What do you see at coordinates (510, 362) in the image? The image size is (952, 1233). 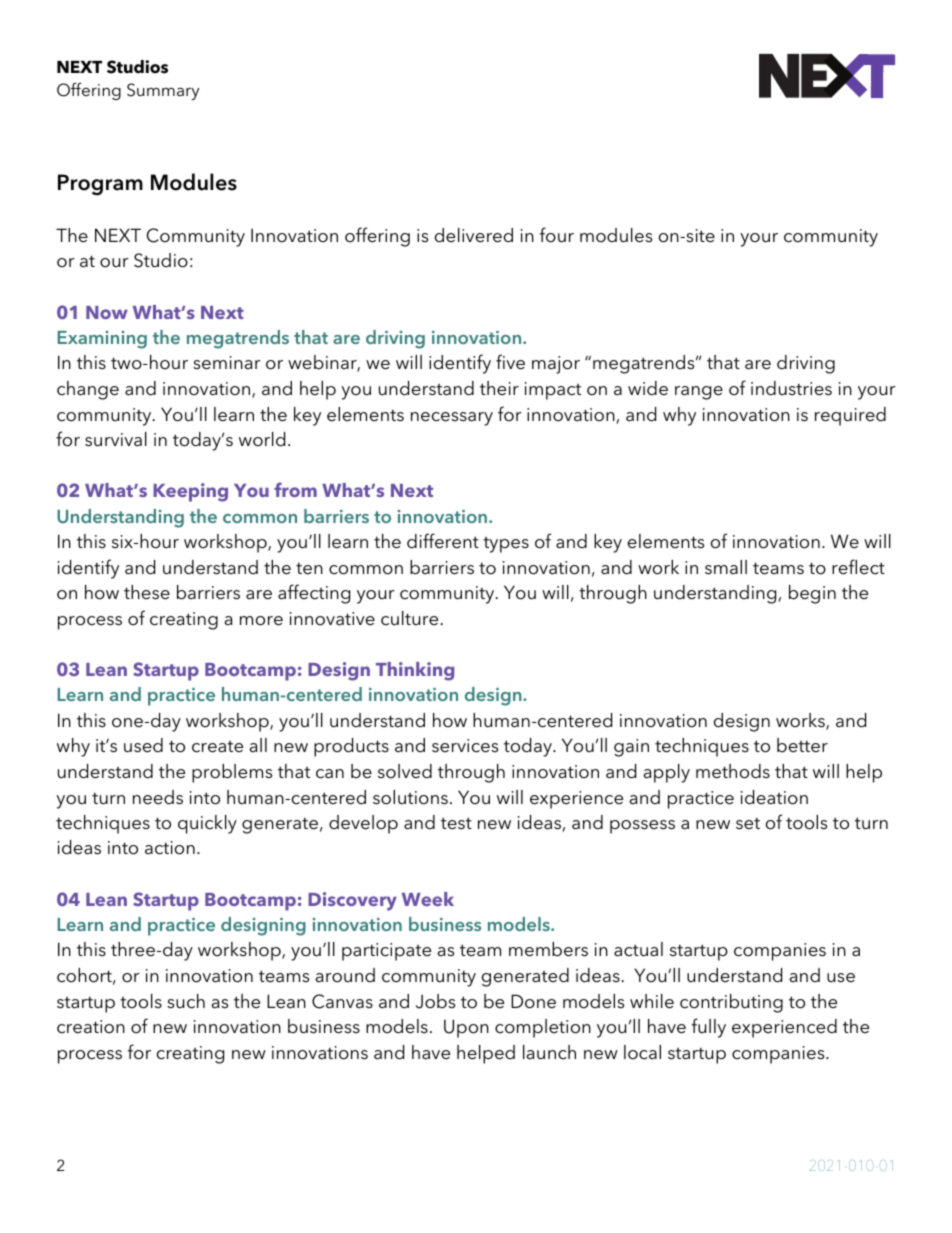 I see `five` at bounding box center [510, 362].
